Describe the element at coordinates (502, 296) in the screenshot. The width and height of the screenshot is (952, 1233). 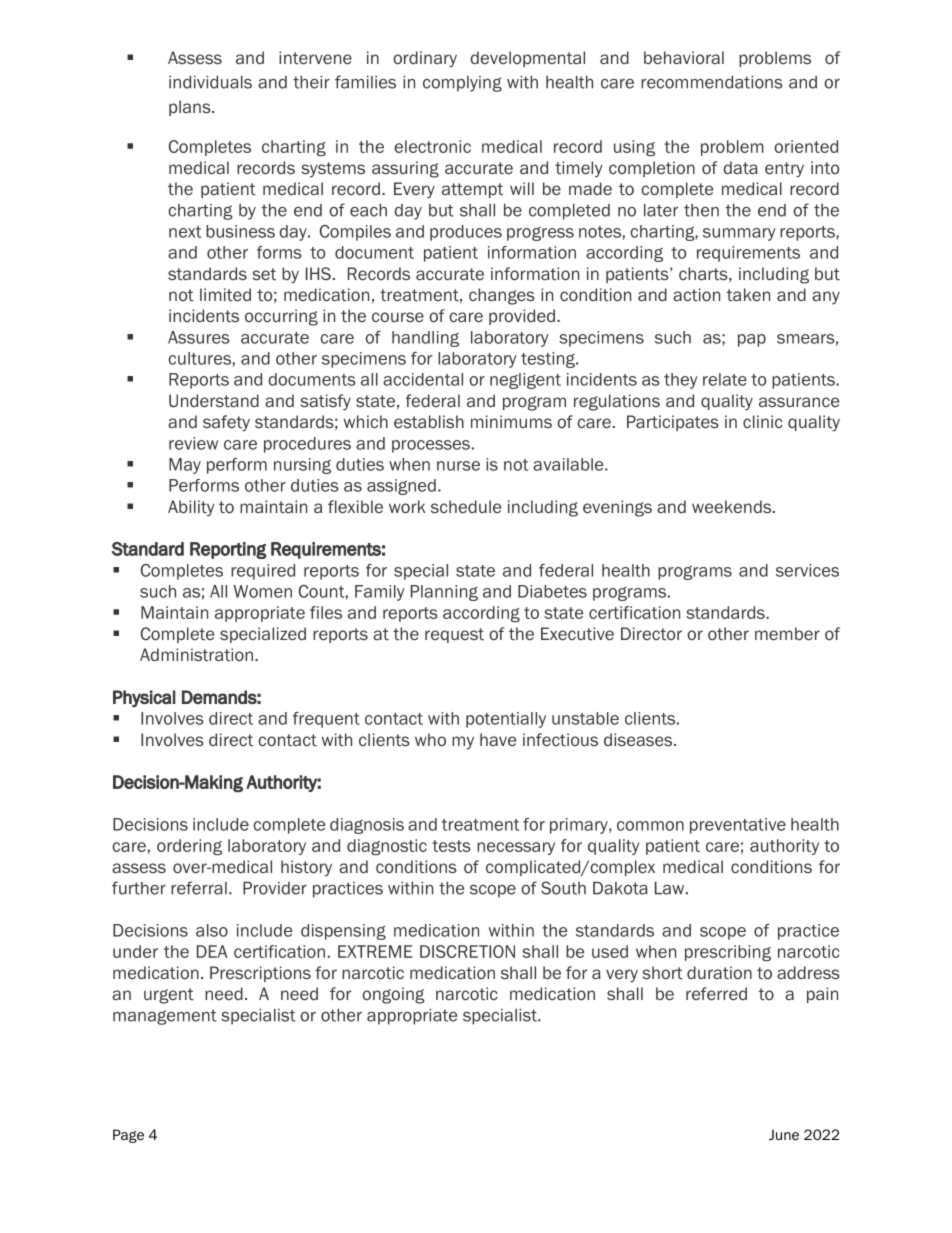
I see `changes` at that location.
